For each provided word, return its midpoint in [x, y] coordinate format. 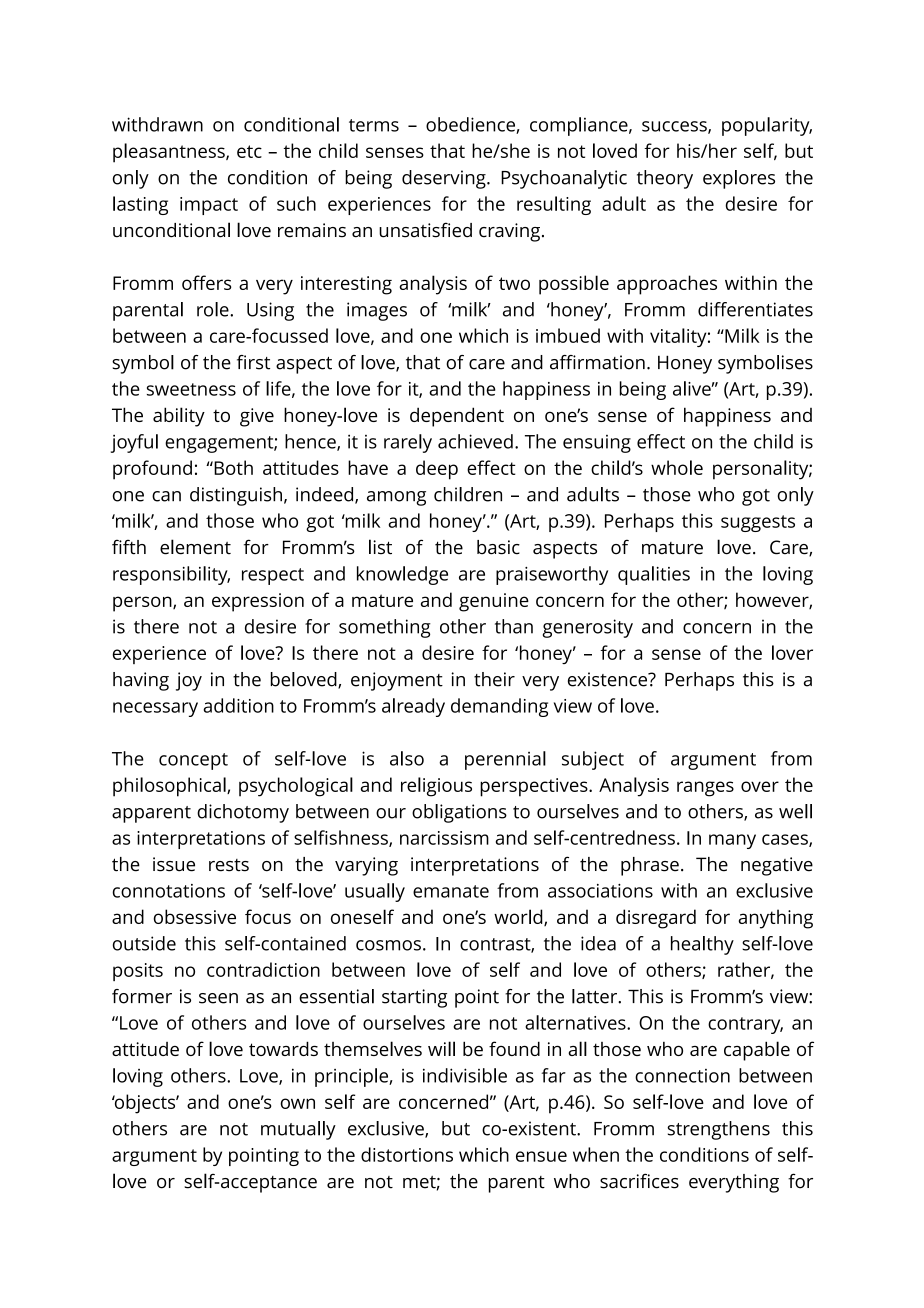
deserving [445, 179]
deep [437, 470]
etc [249, 151]
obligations [459, 813]
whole [677, 467]
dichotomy [243, 813]
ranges [705, 789]
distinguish [236, 496]
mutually [298, 1130]
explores [739, 179]
